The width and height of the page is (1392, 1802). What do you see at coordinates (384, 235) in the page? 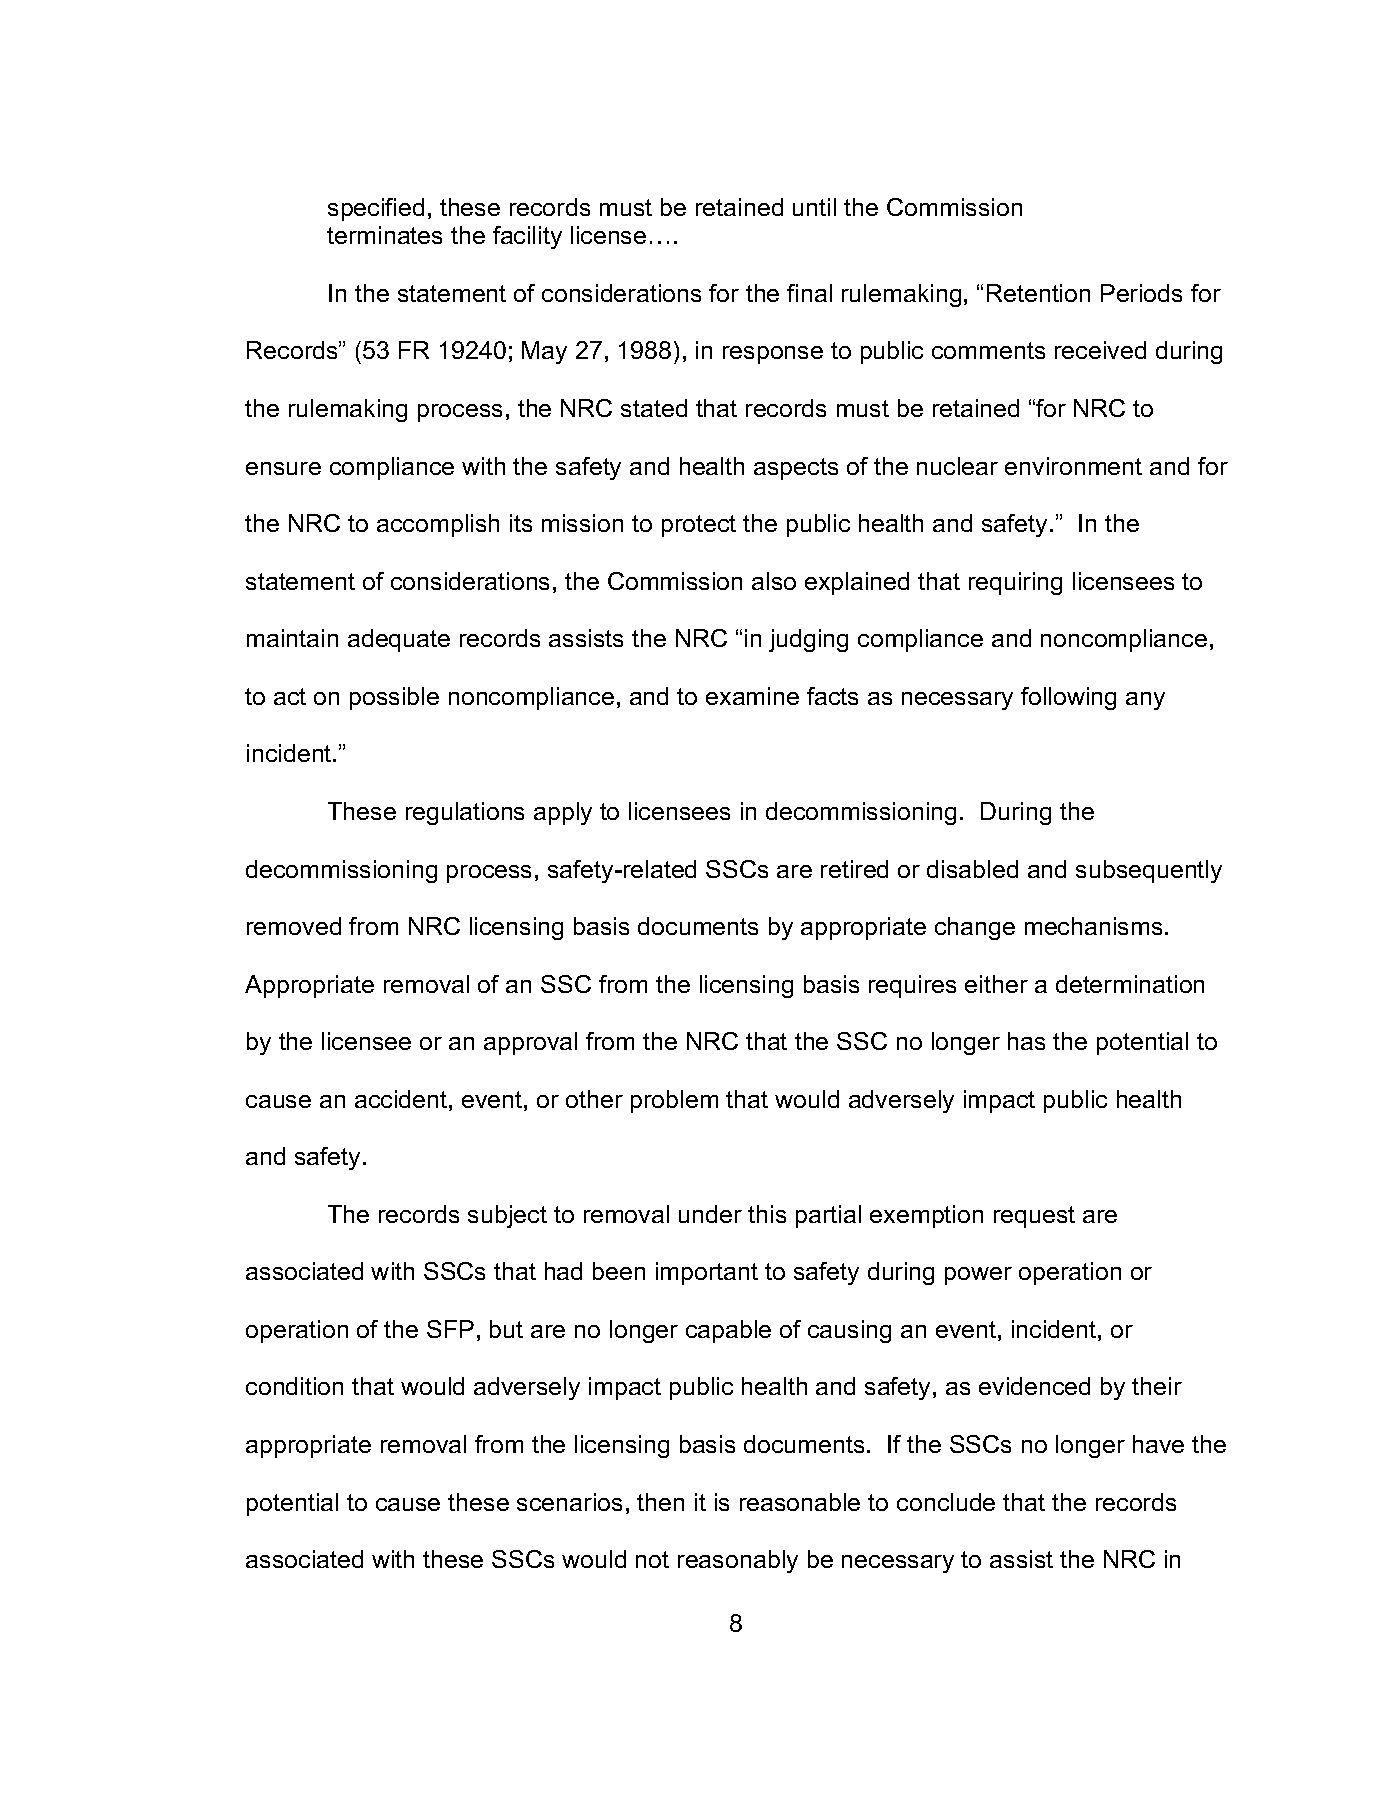
I see `terminates` at bounding box center [384, 235].
